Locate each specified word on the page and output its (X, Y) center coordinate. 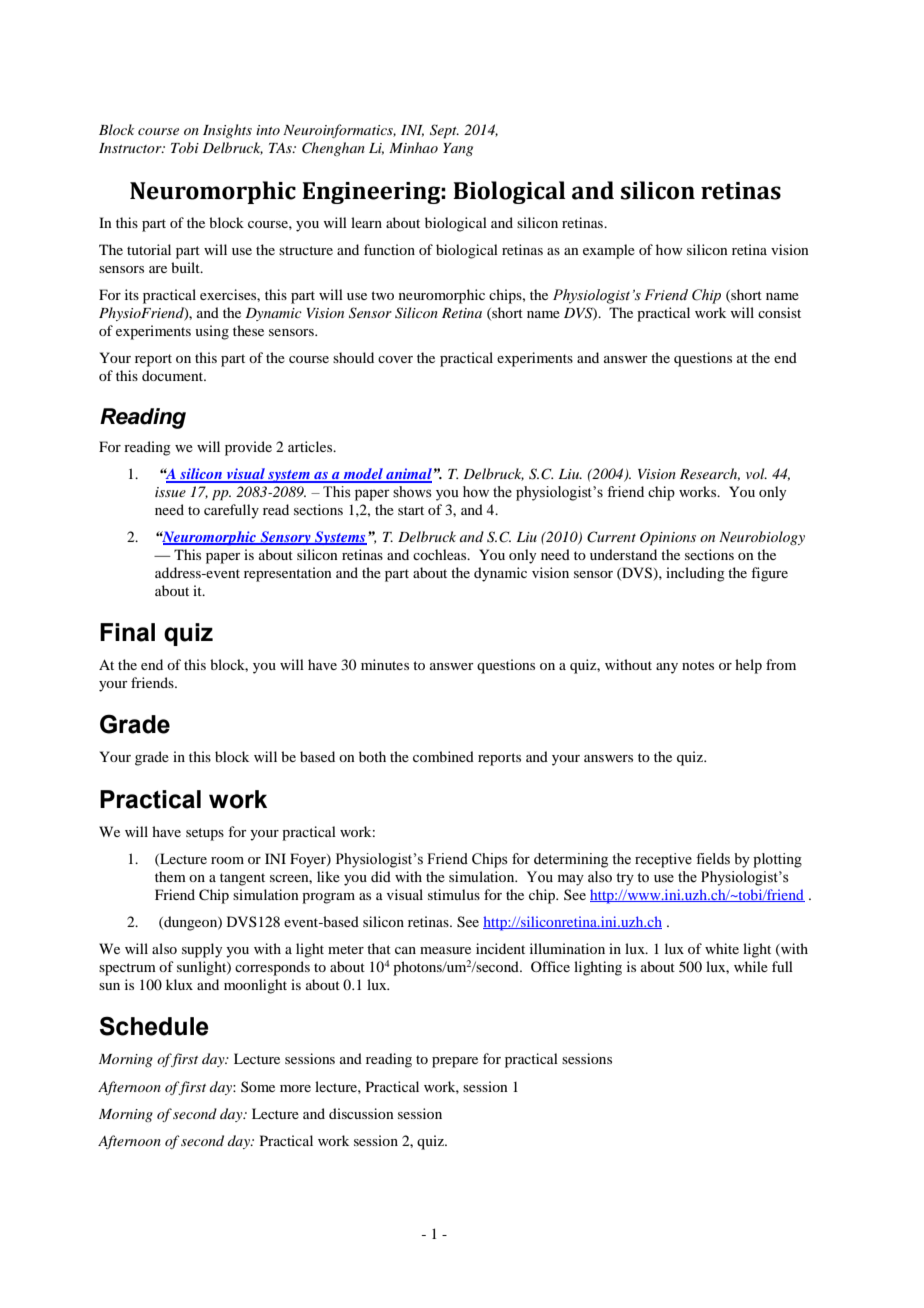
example (609, 251)
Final (127, 632)
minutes (385, 664)
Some (258, 1086)
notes (698, 665)
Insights (227, 131)
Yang (458, 149)
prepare (455, 1062)
